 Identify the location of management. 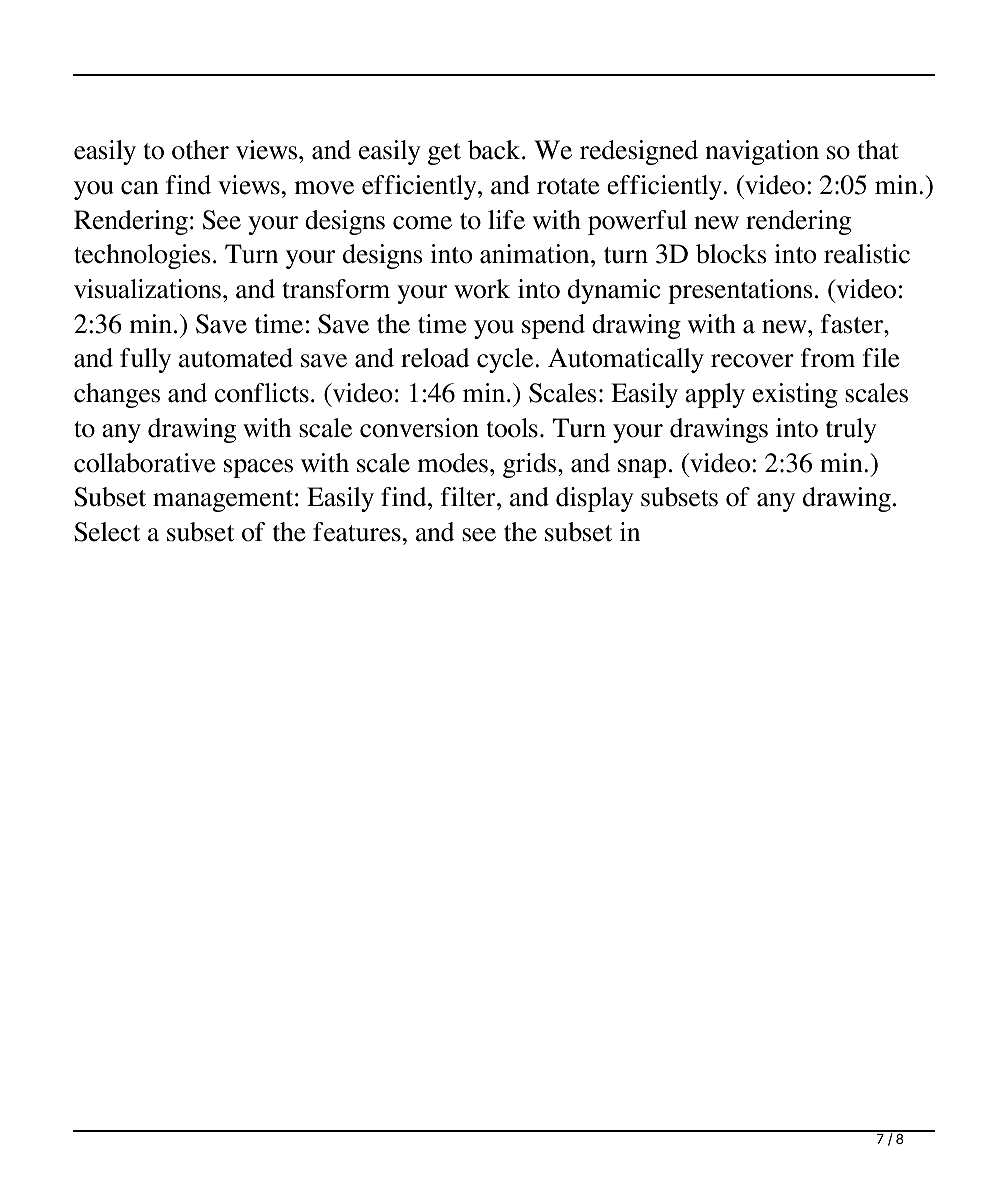
(224, 501).
